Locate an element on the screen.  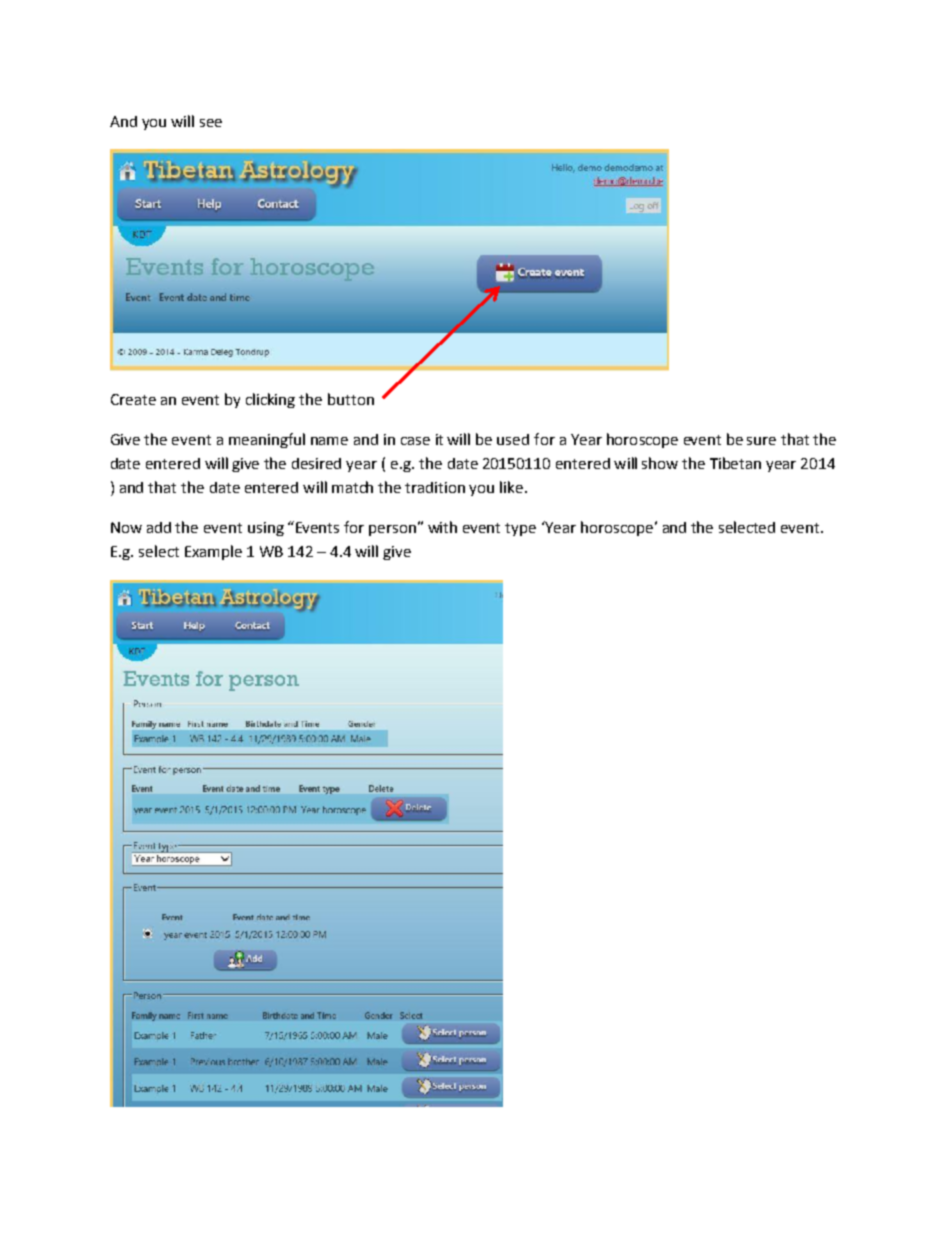
used is located at coordinates (513, 439).
